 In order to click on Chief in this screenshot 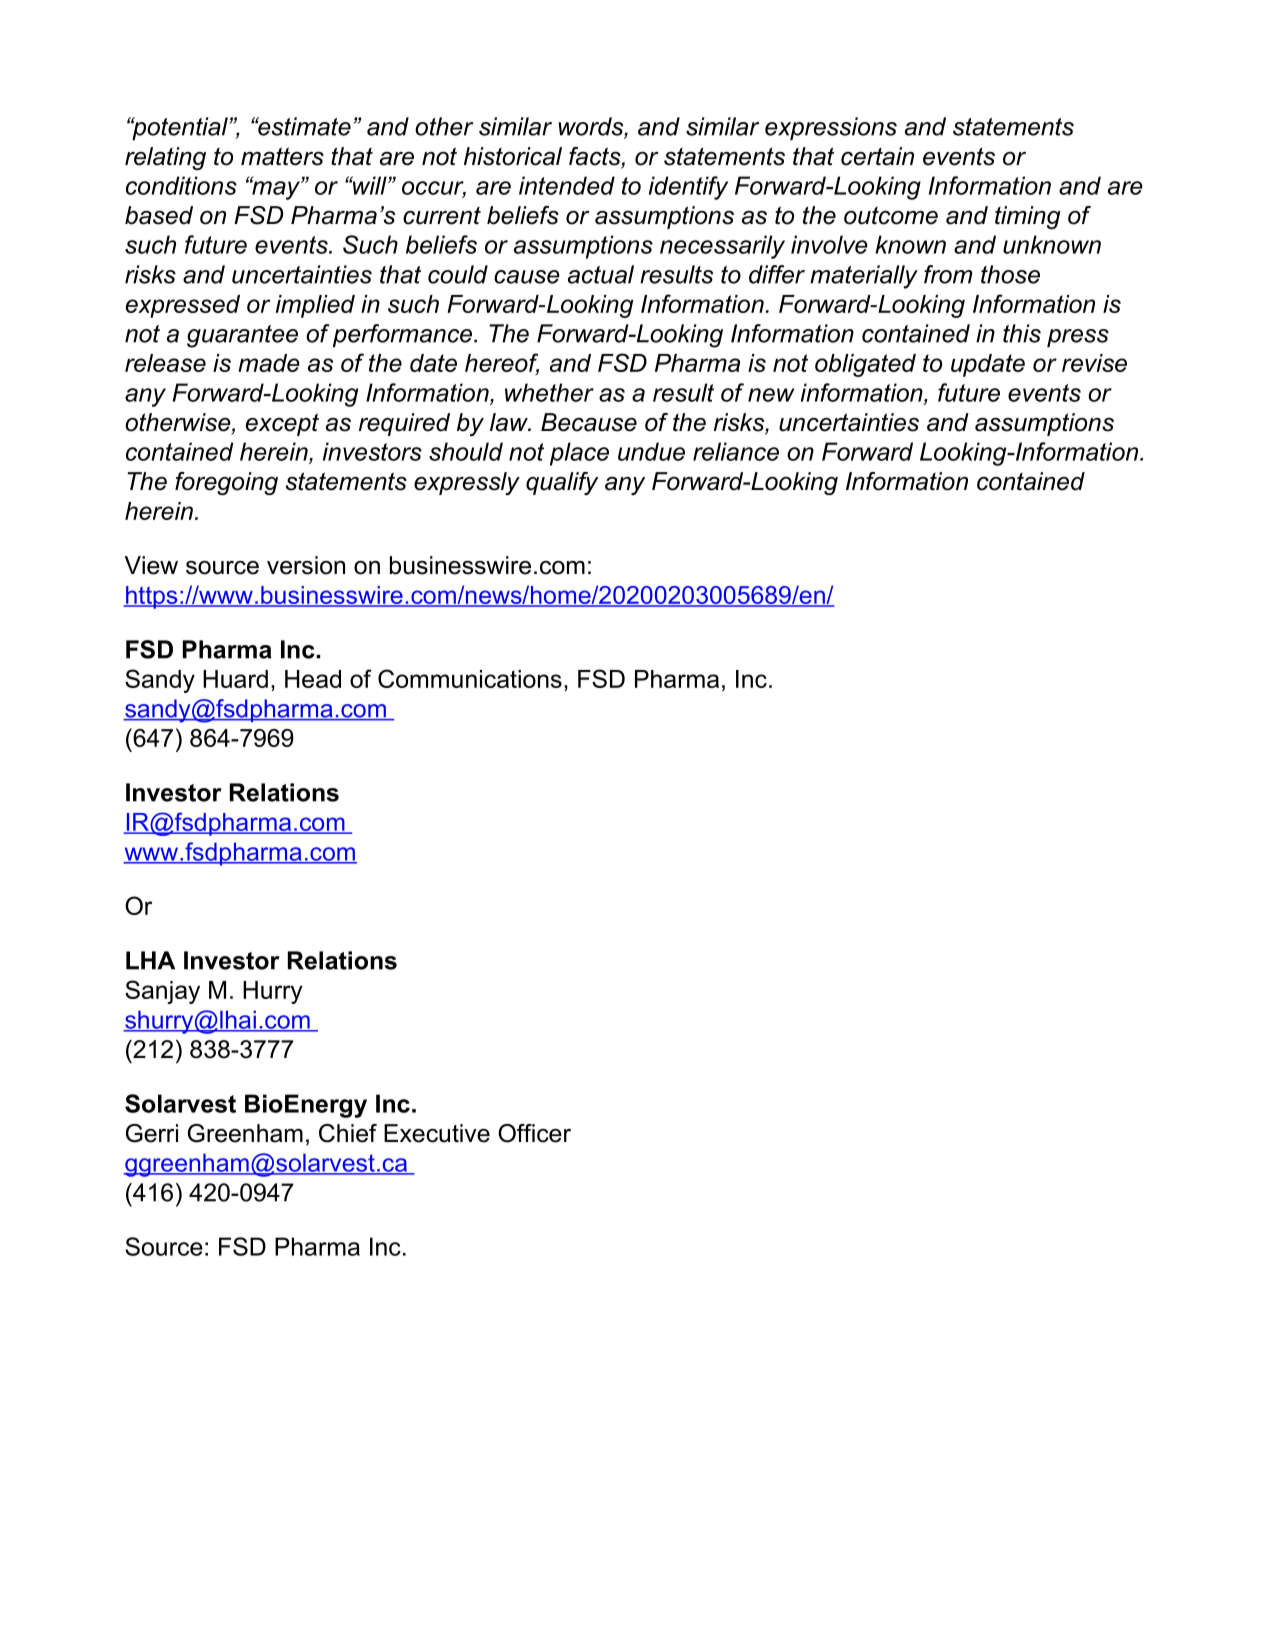, I will do `click(348, 1133)`.
